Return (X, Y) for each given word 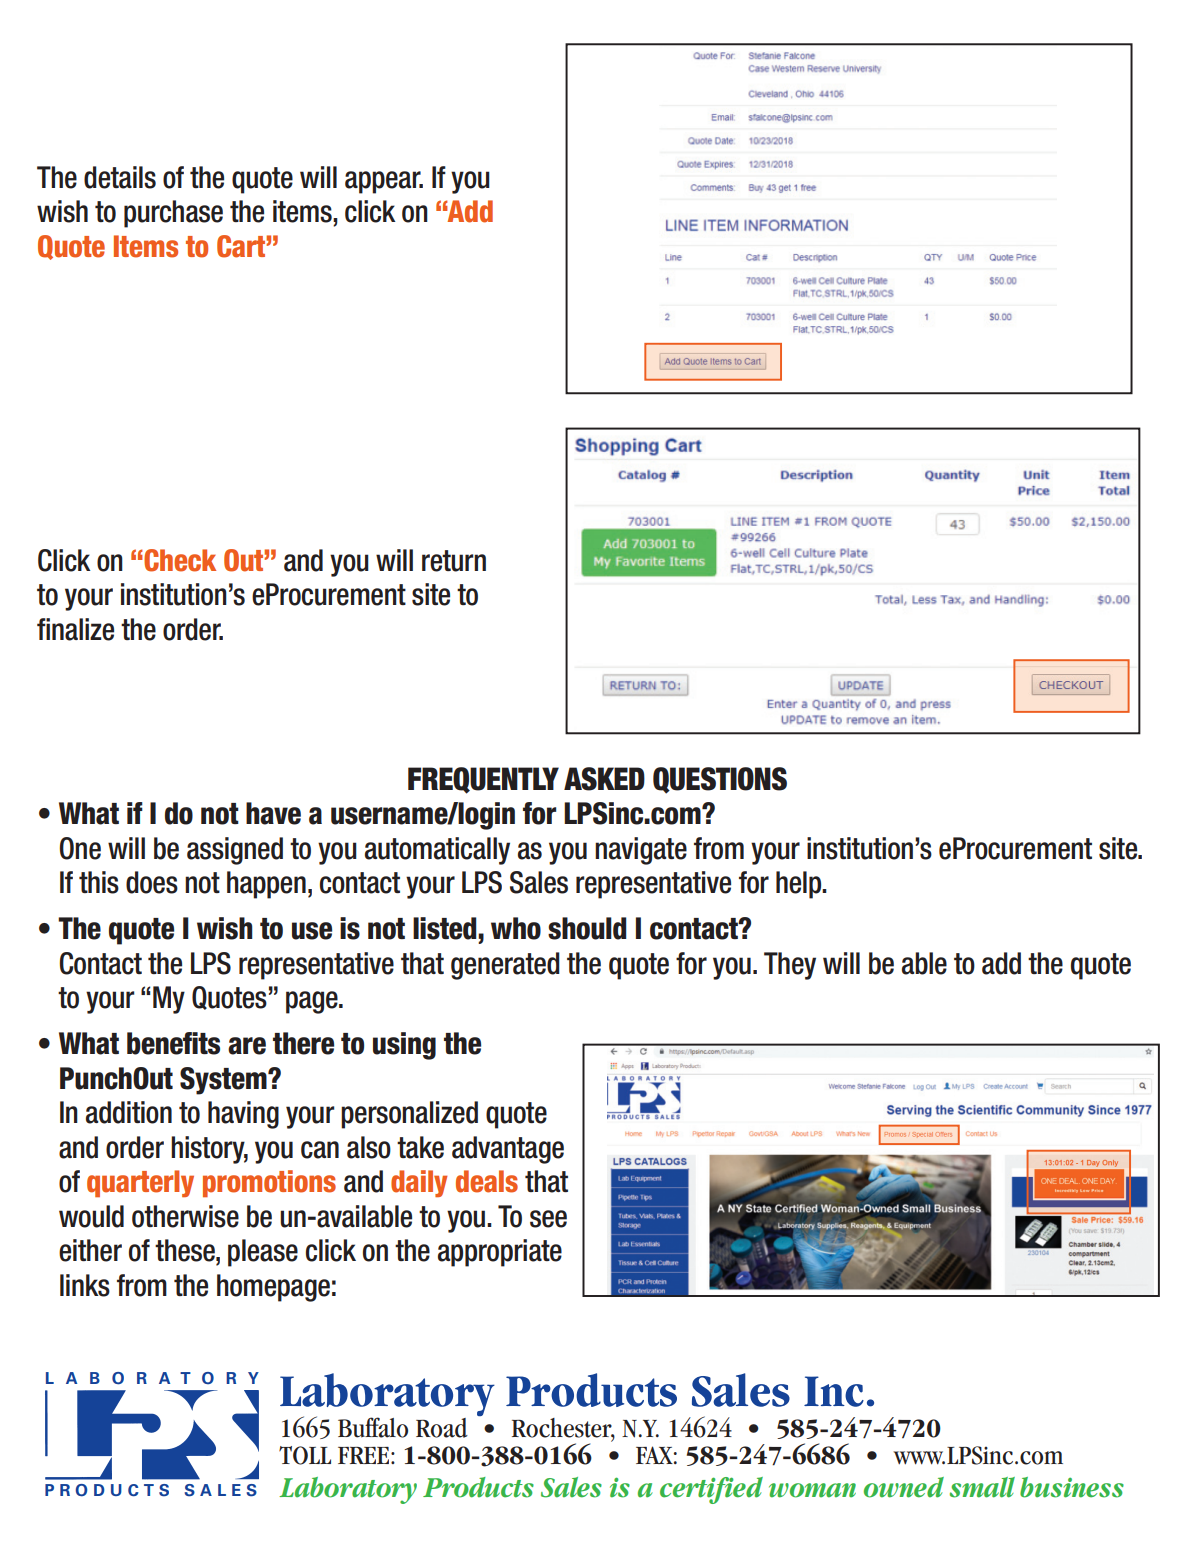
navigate (641, 851)
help (800, 885)
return (454, 561)
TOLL (305, 1455)
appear (384, 182)
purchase (173, 214)
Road (442, 1428)
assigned (235, 851)
